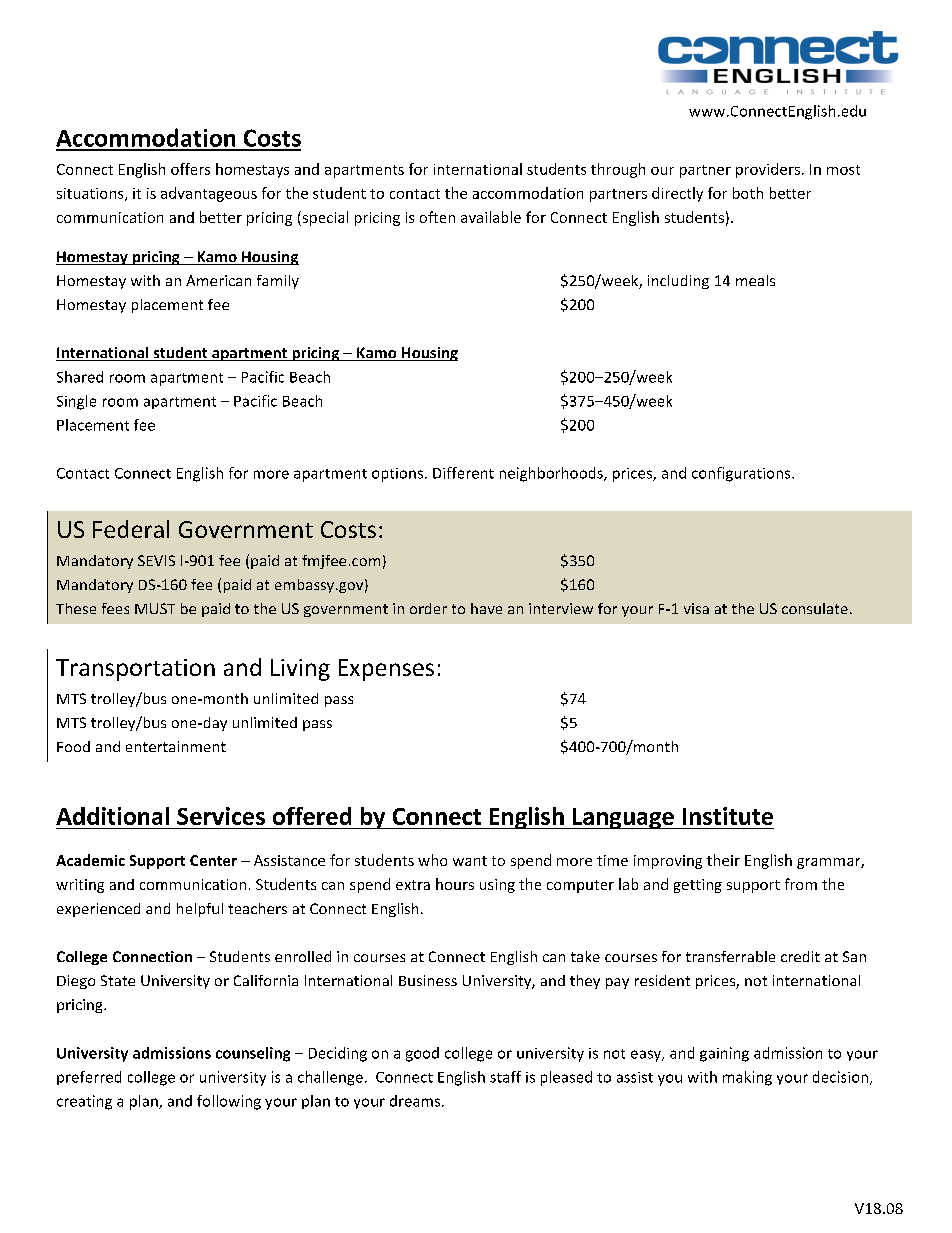  What do you see at coordinates (748, 193) in the page?
I see `both` at bounding box center [748, 193].
